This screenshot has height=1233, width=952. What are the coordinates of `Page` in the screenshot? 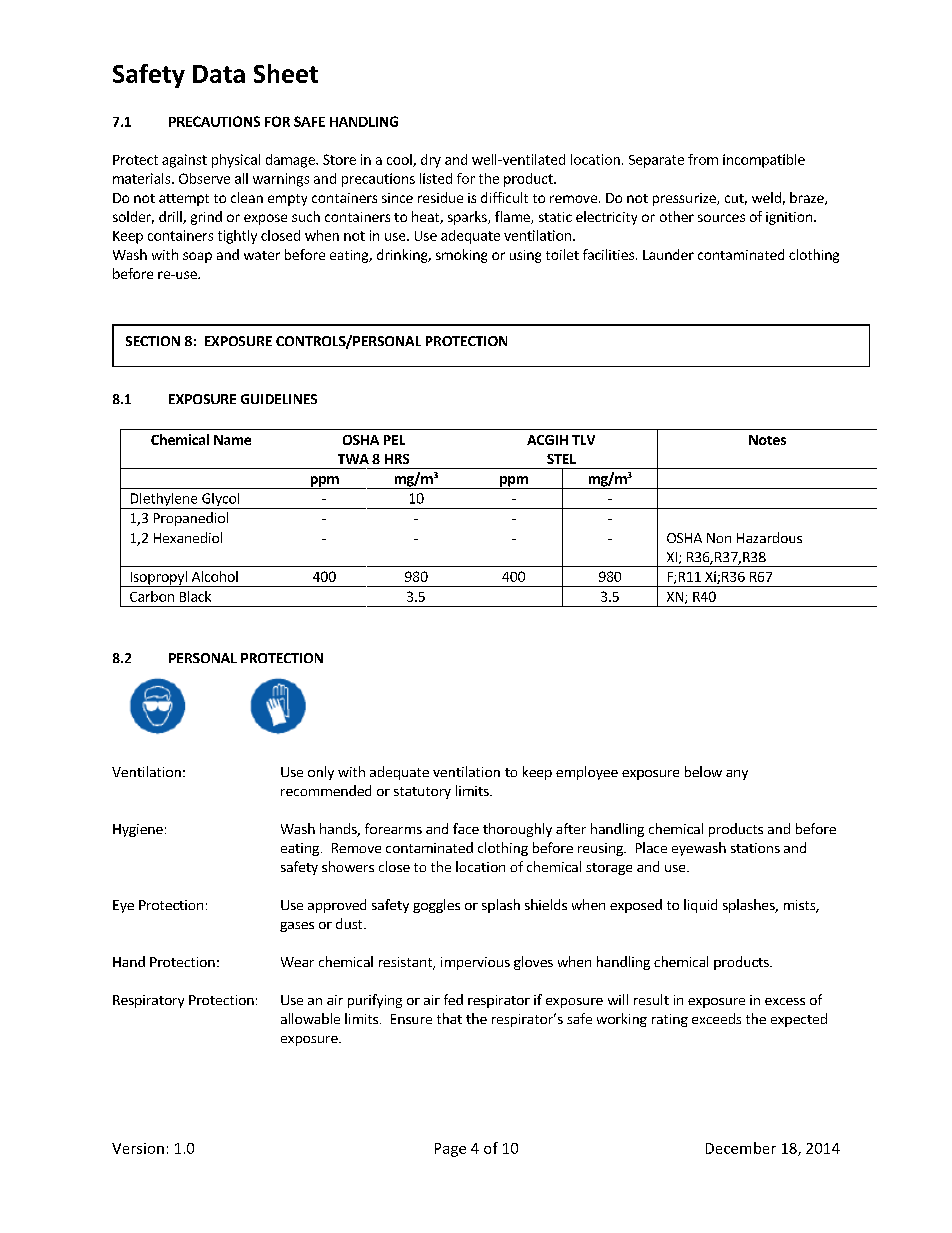 It's located at (450, 1150).
